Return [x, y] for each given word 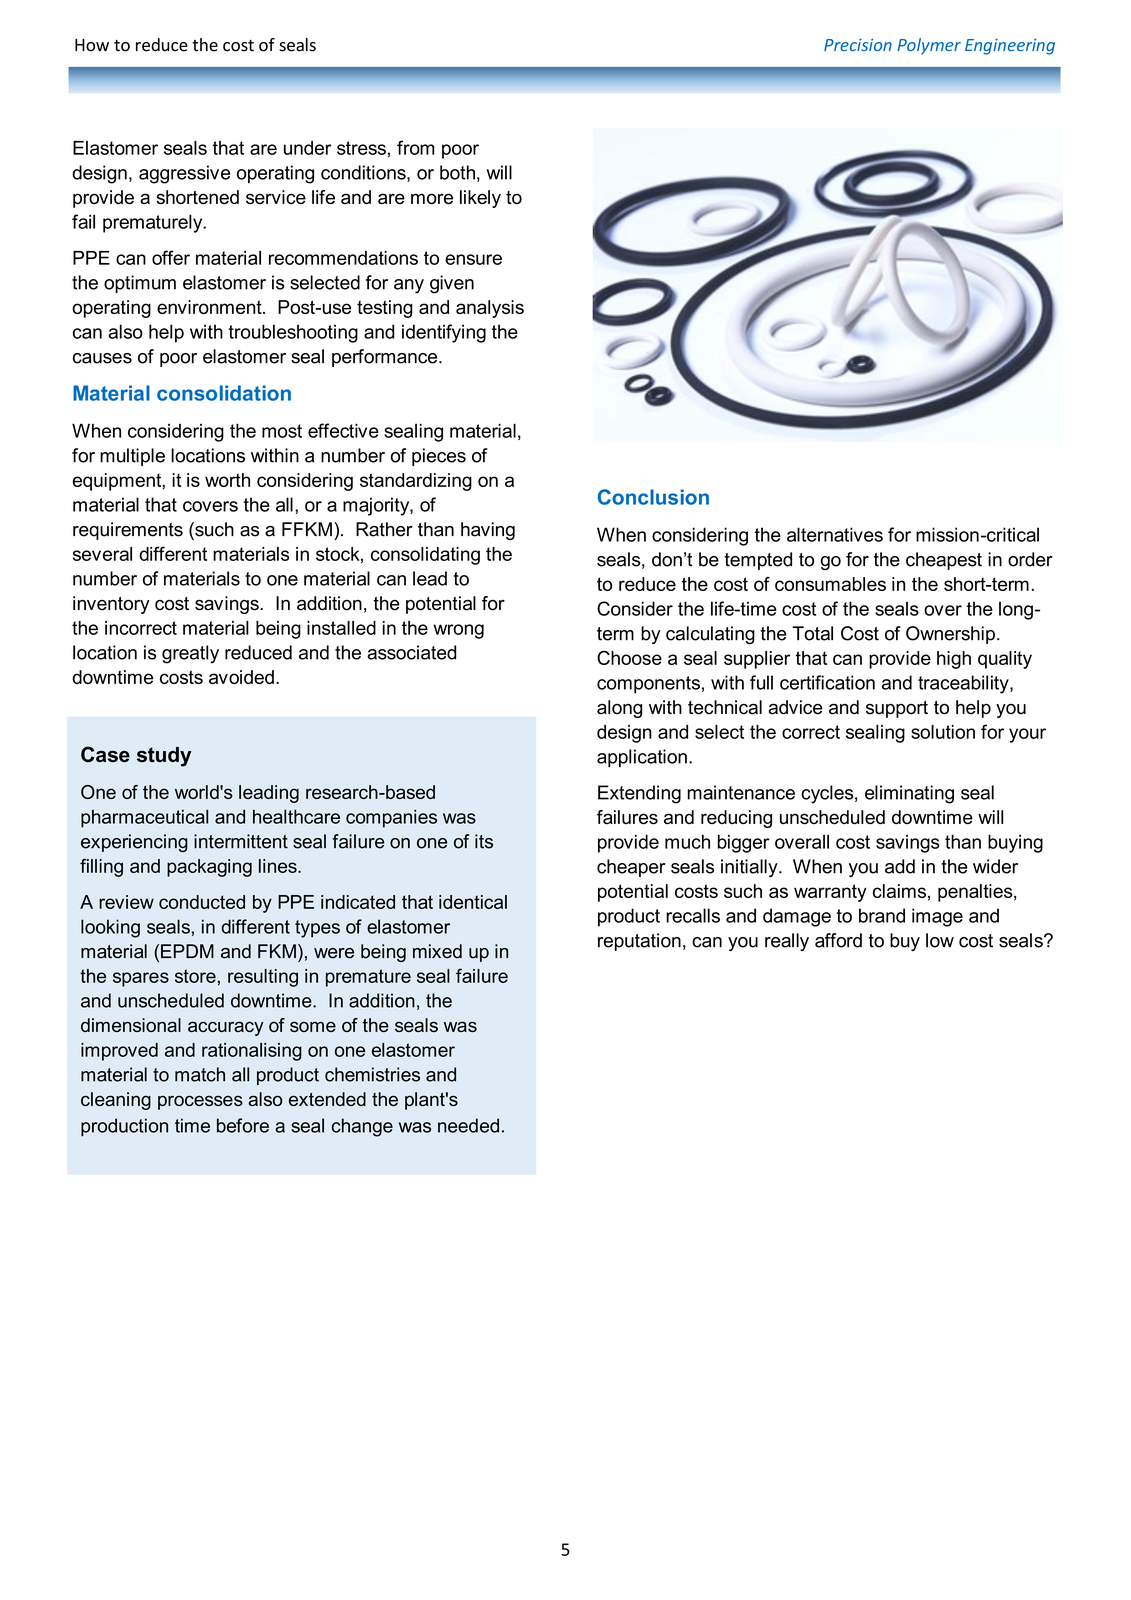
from [415, 147]
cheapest [944, 561]
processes [200, 1102]
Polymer [929, 46]
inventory [111, 605]
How [92, 45]
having [488, 531]
